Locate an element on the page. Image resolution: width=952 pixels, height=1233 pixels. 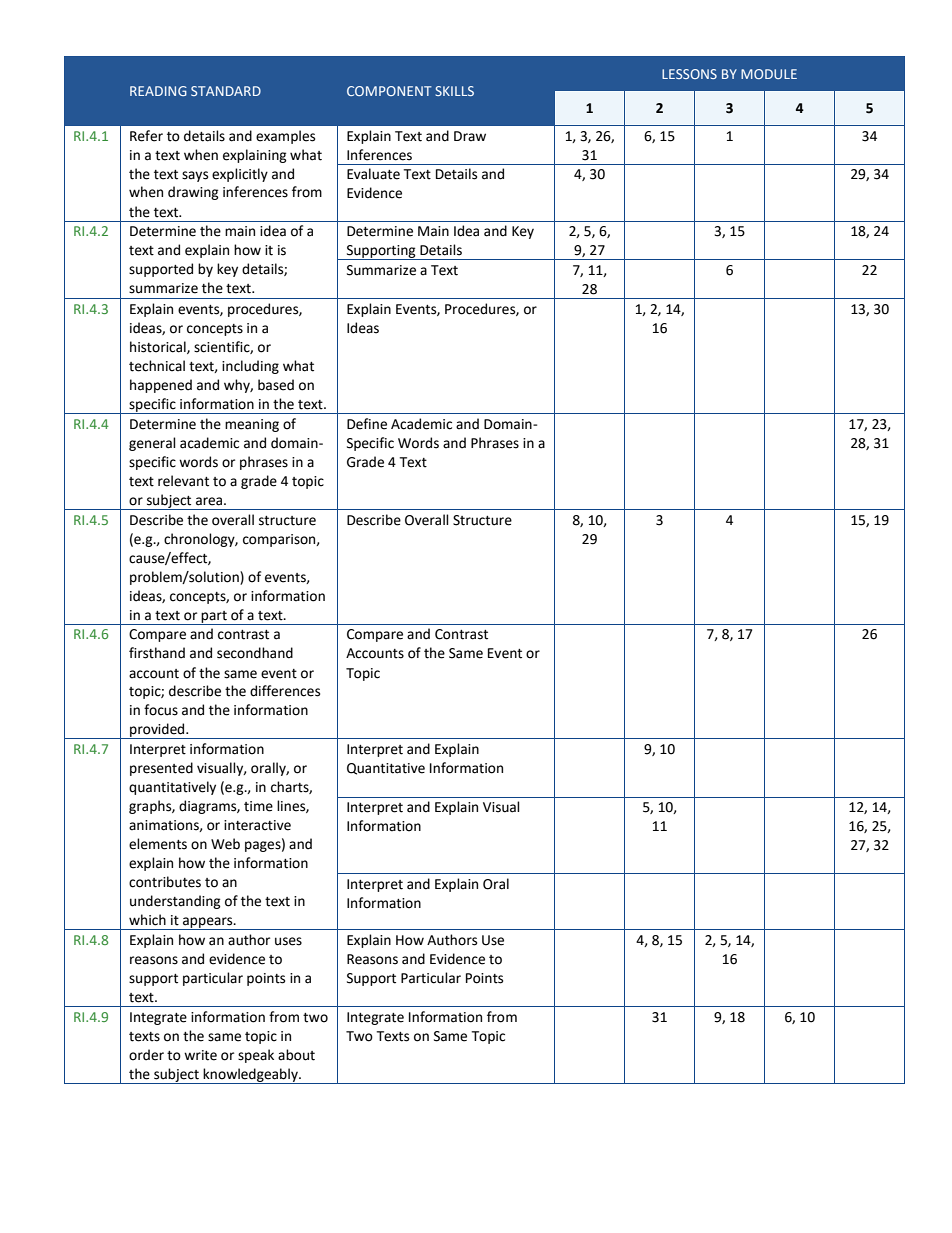
secondhand is located at coordinates (255, 653).
